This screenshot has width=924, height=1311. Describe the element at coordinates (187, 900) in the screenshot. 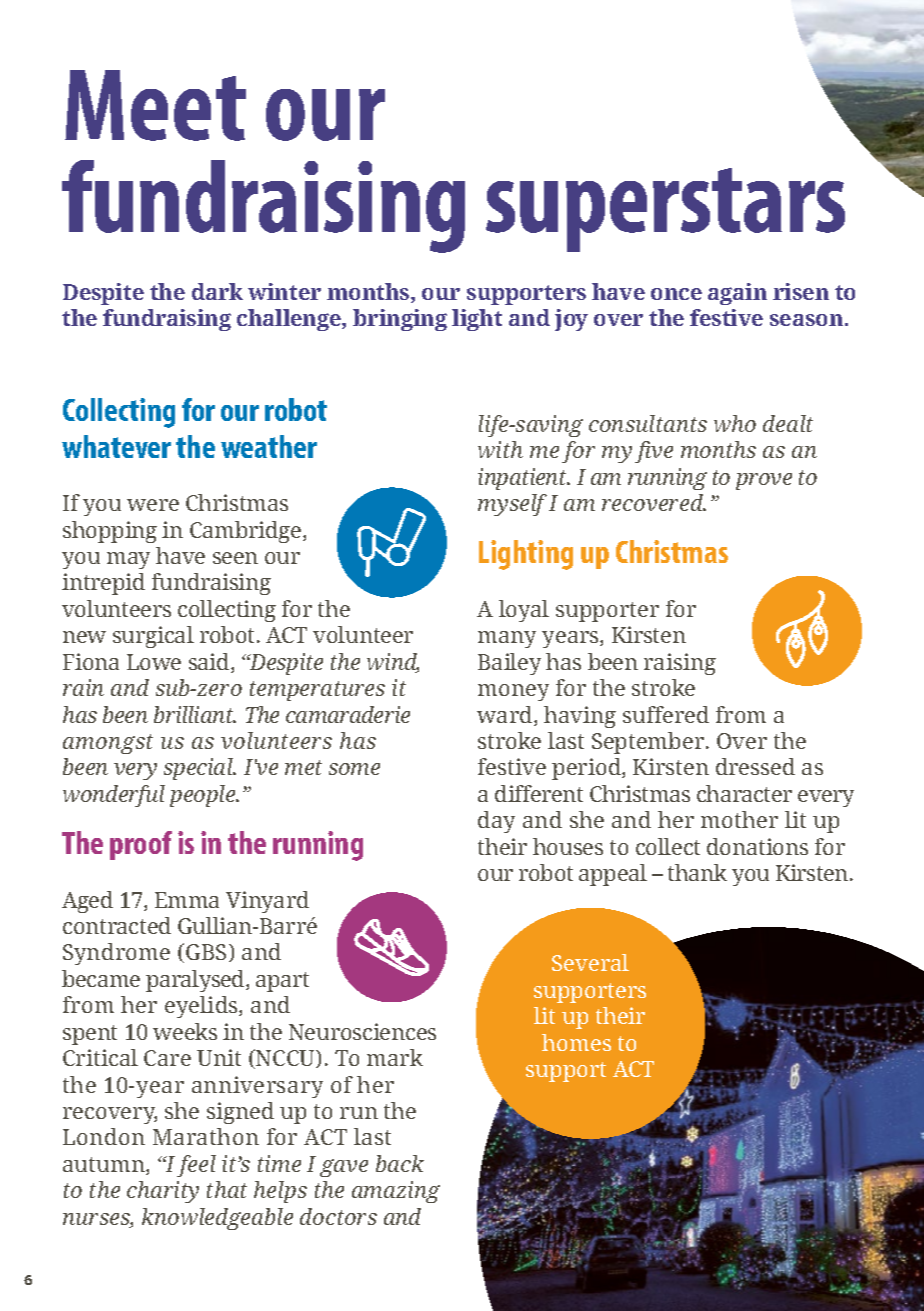

I see `Emma` at that location.
